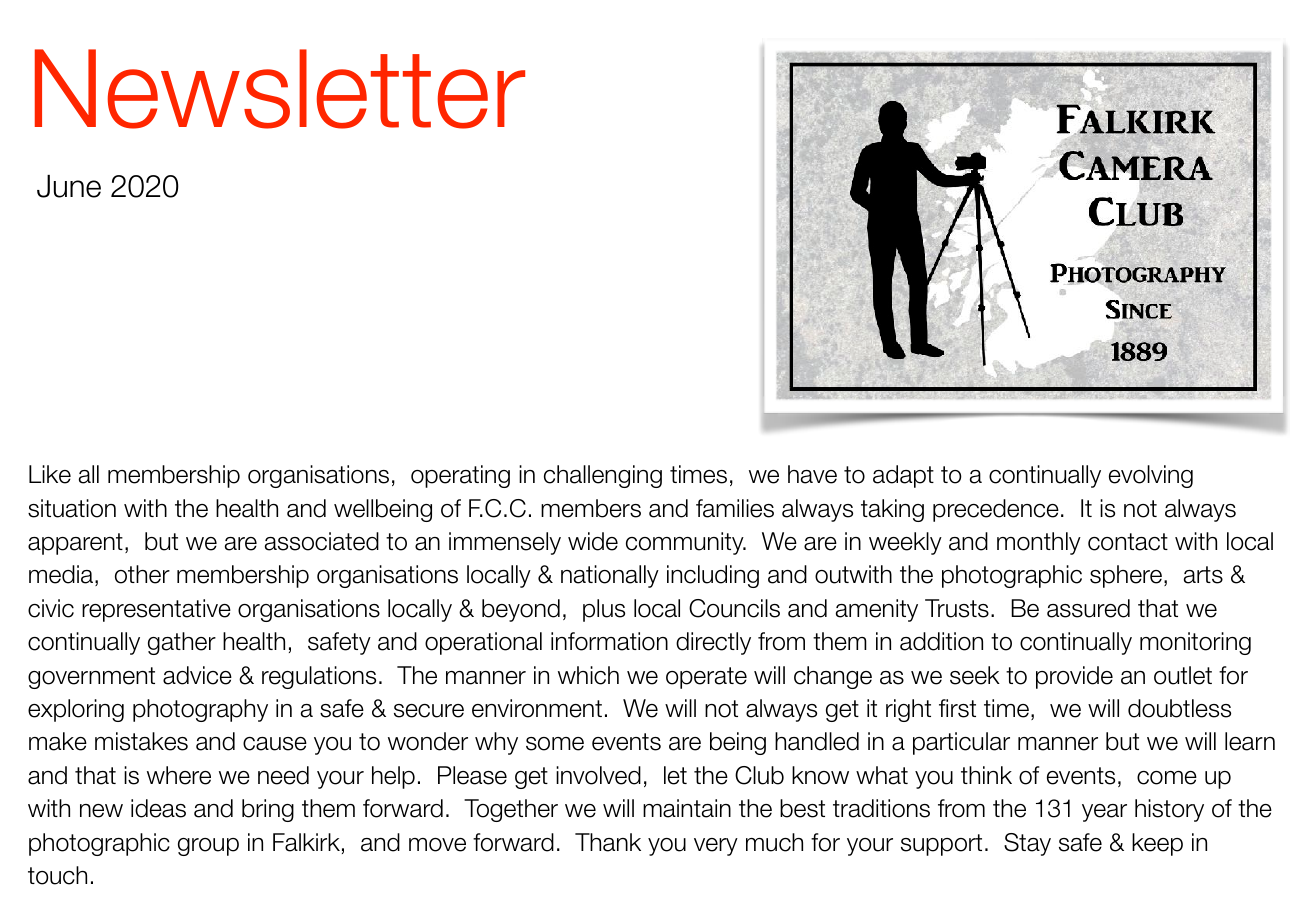 This document has width=1308, height=924. I want to click on June, so click(69, 186).
